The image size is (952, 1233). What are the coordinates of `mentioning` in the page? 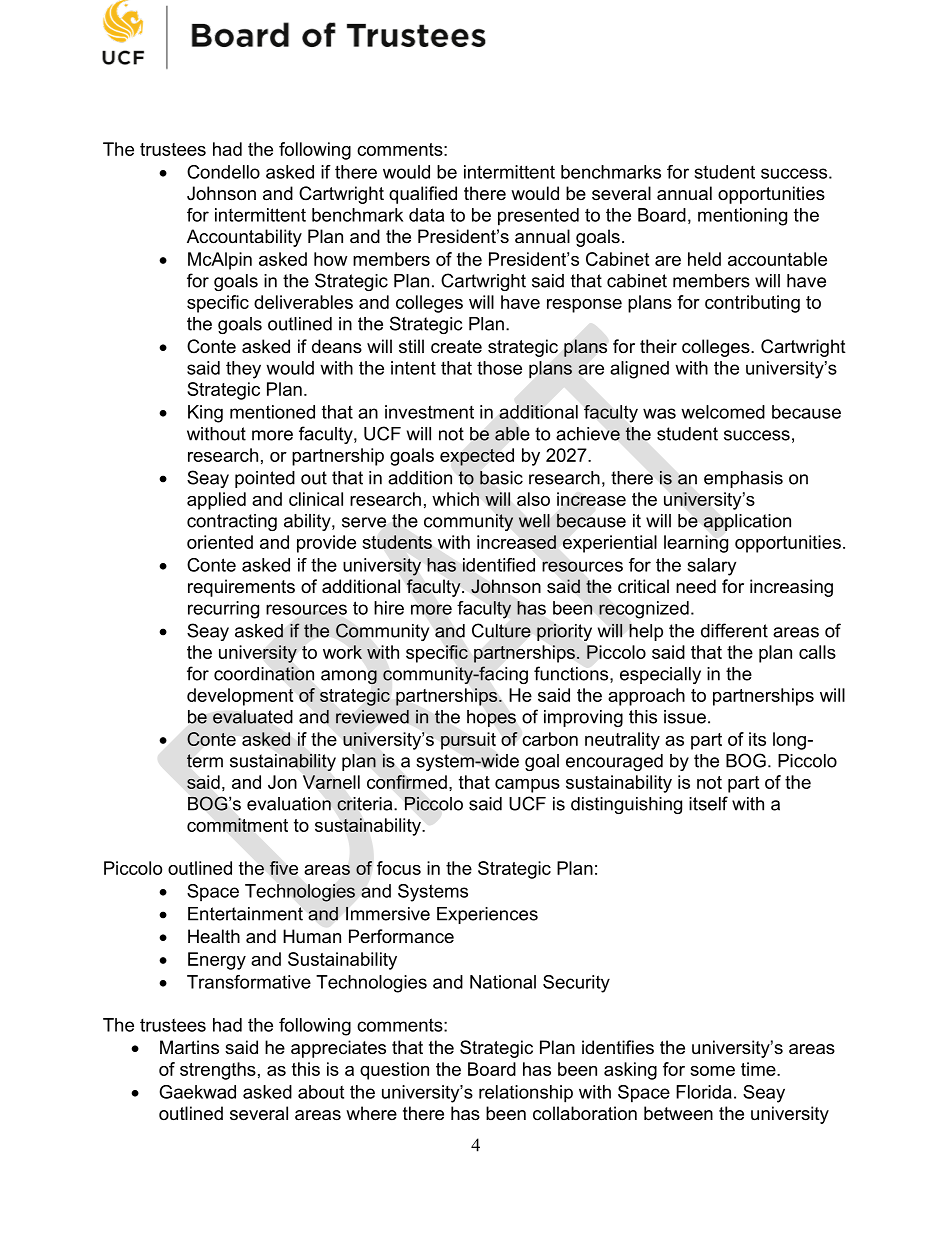 It's located at (742, 217).
